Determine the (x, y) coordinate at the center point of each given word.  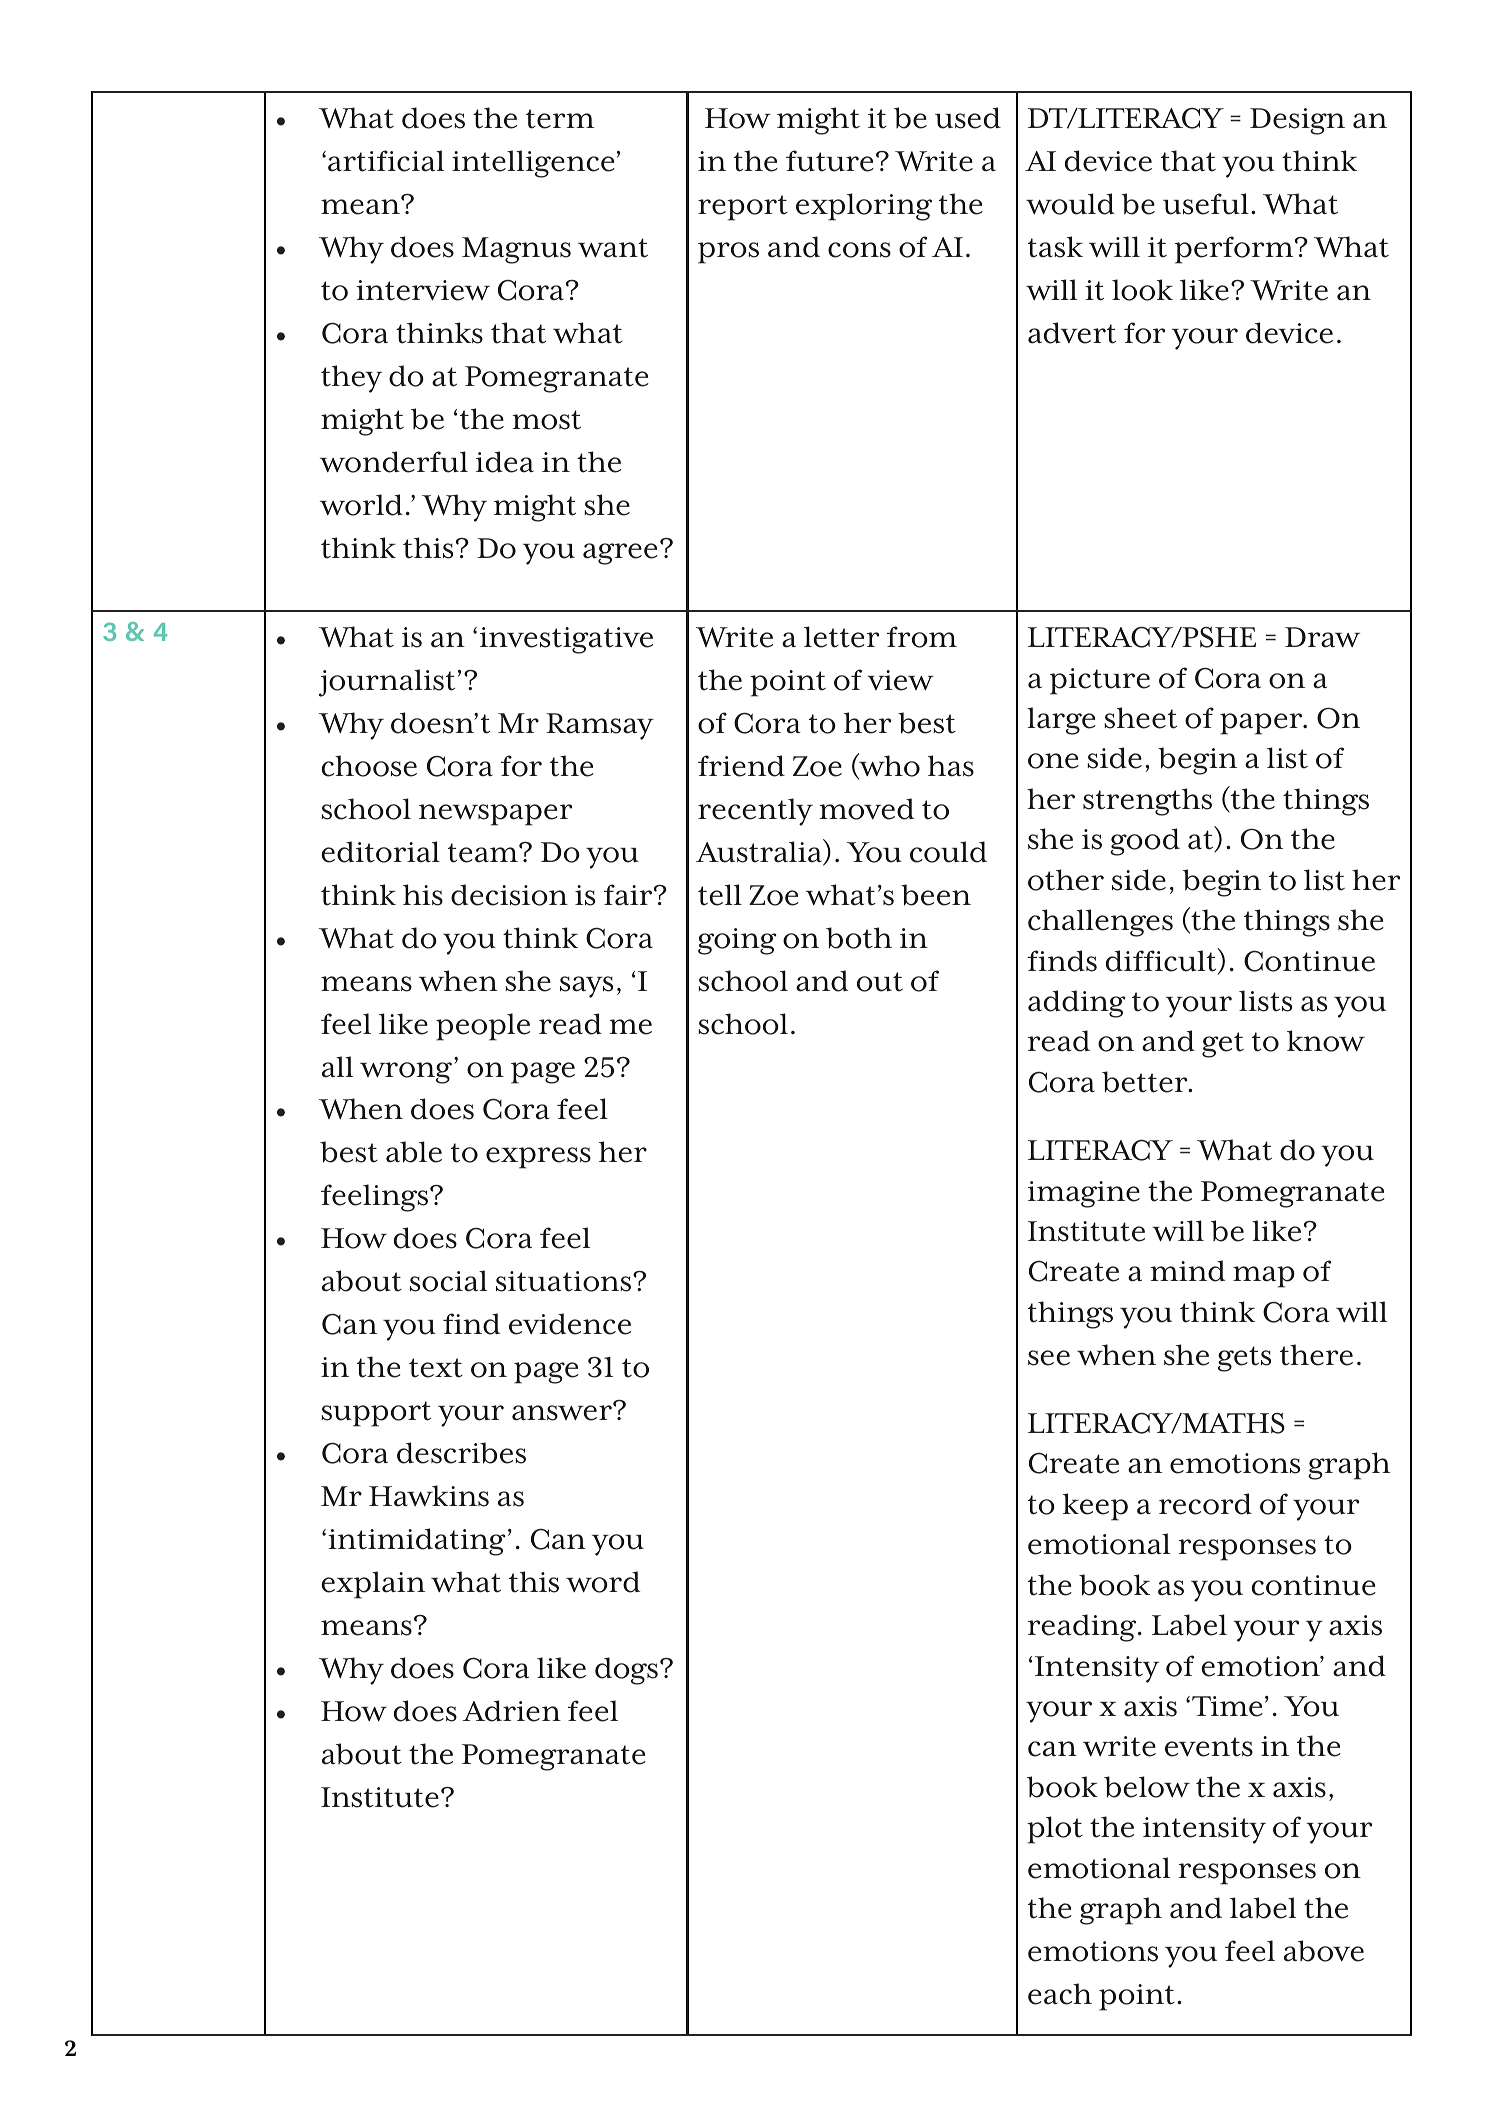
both (859, 938)
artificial (386, 161)
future (830, 161)
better (1146, 1082)
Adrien (511, 1711)
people (483, 1027)
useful (1206, 204)
